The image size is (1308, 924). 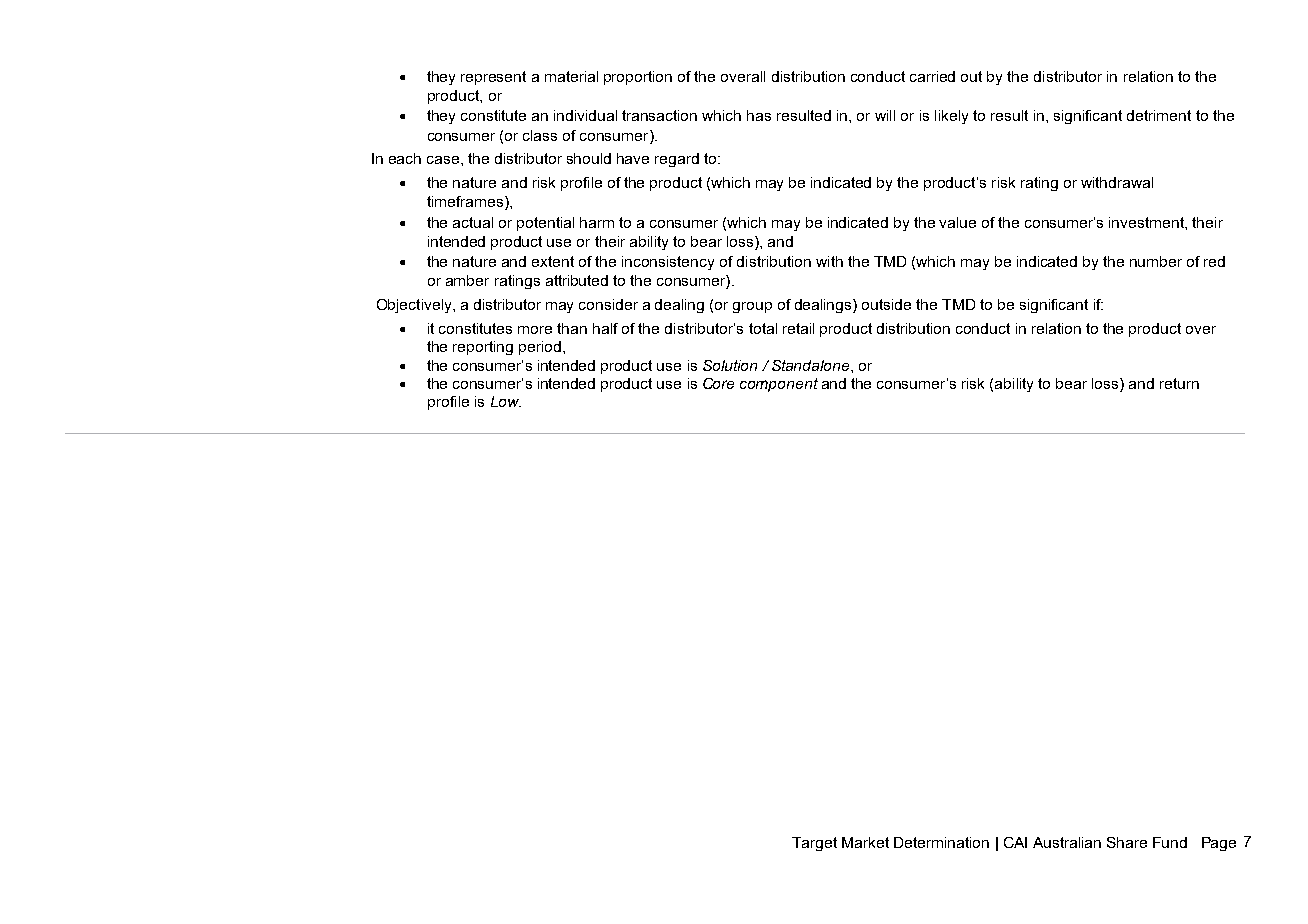 I want to click on represent, so click(x=493, y=78).
